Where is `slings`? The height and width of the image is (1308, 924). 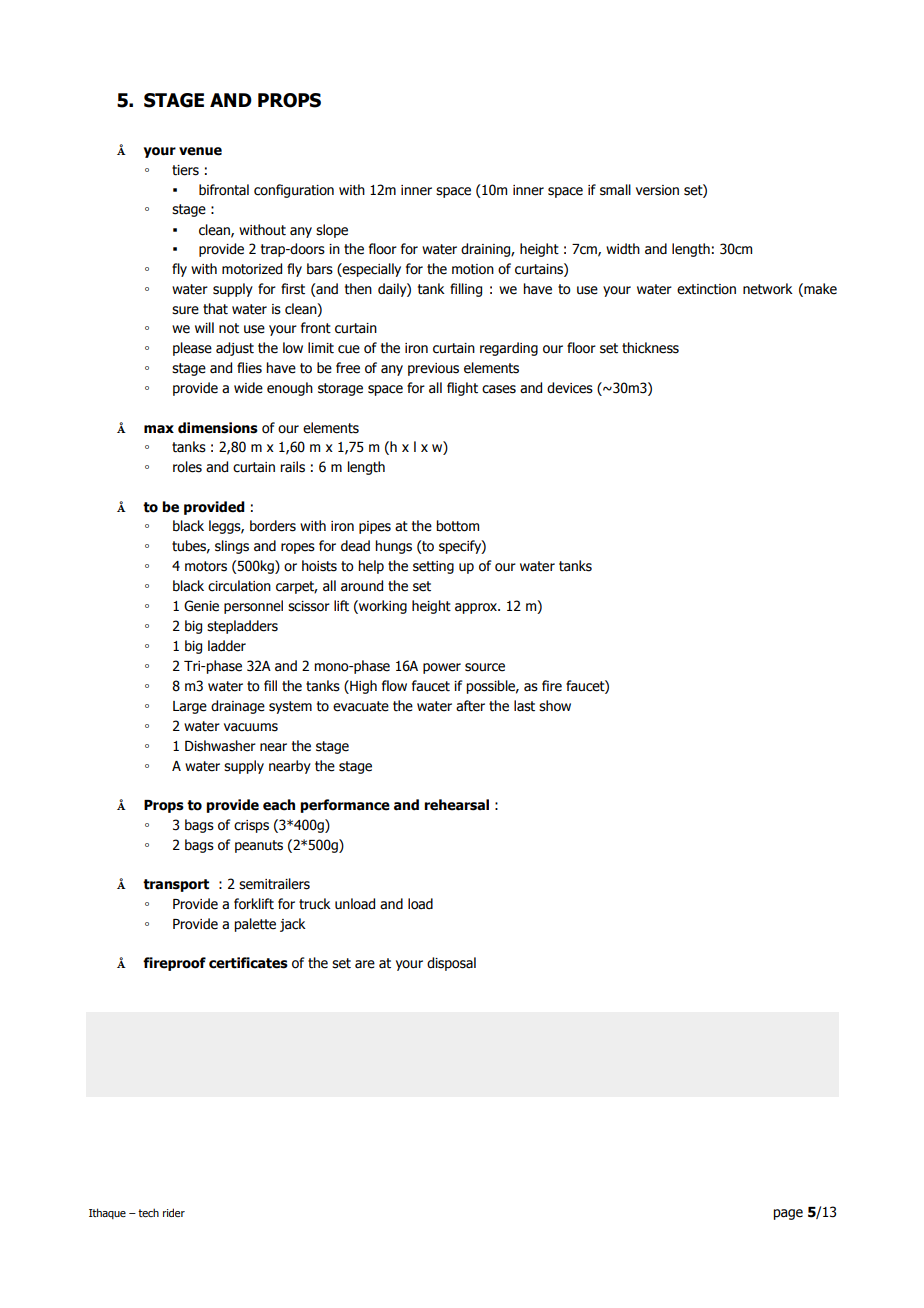 slings is located at coordinates (232, 547).
